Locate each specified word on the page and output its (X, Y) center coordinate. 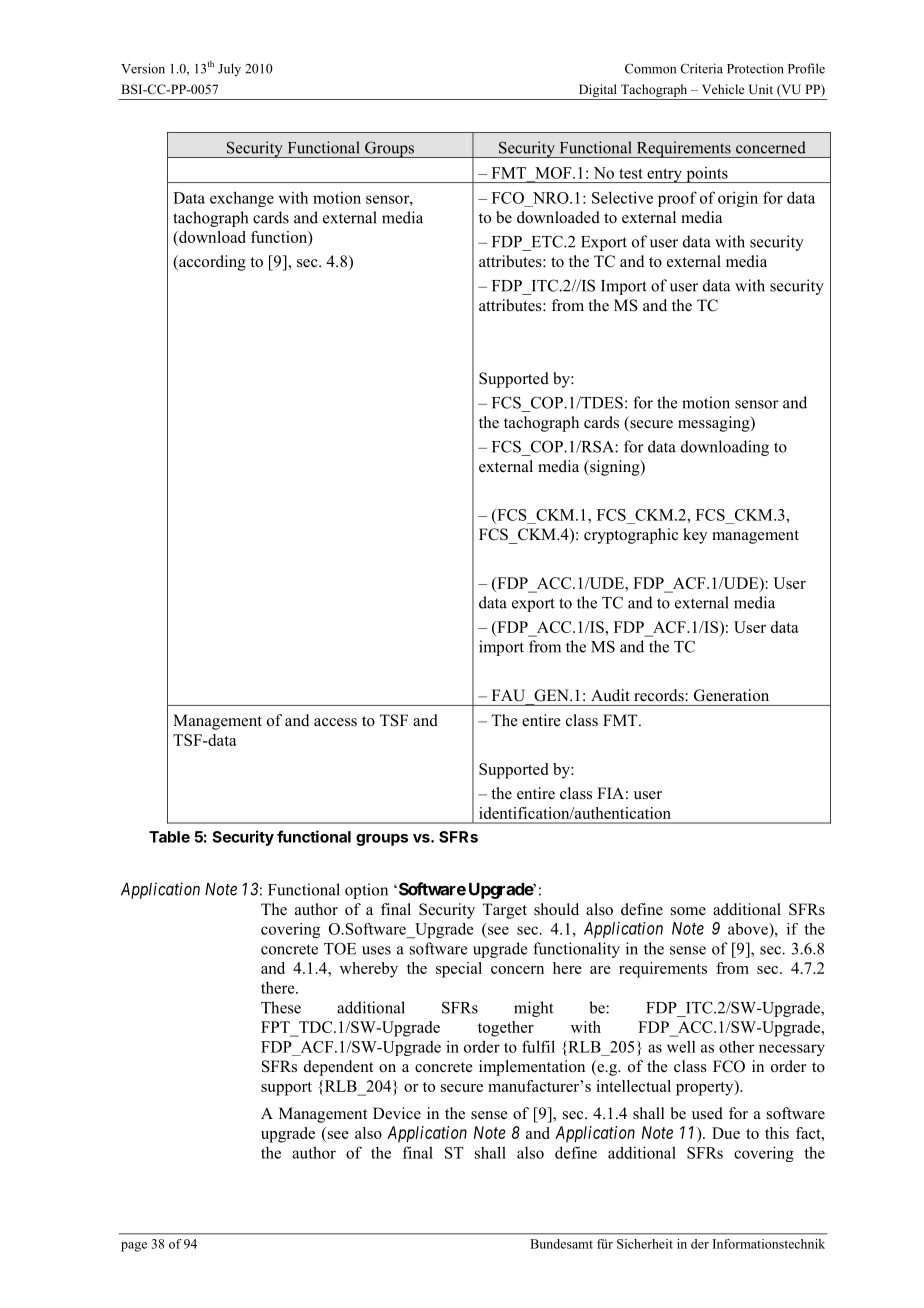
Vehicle (723, 89)
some (688, 911)
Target (504, 911)
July (229, 69)
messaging (715, 424)
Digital (597, 92)
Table (169, 837)
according (211, 263)
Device (397, 1113)
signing (615, 468)
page (134, 1247)
